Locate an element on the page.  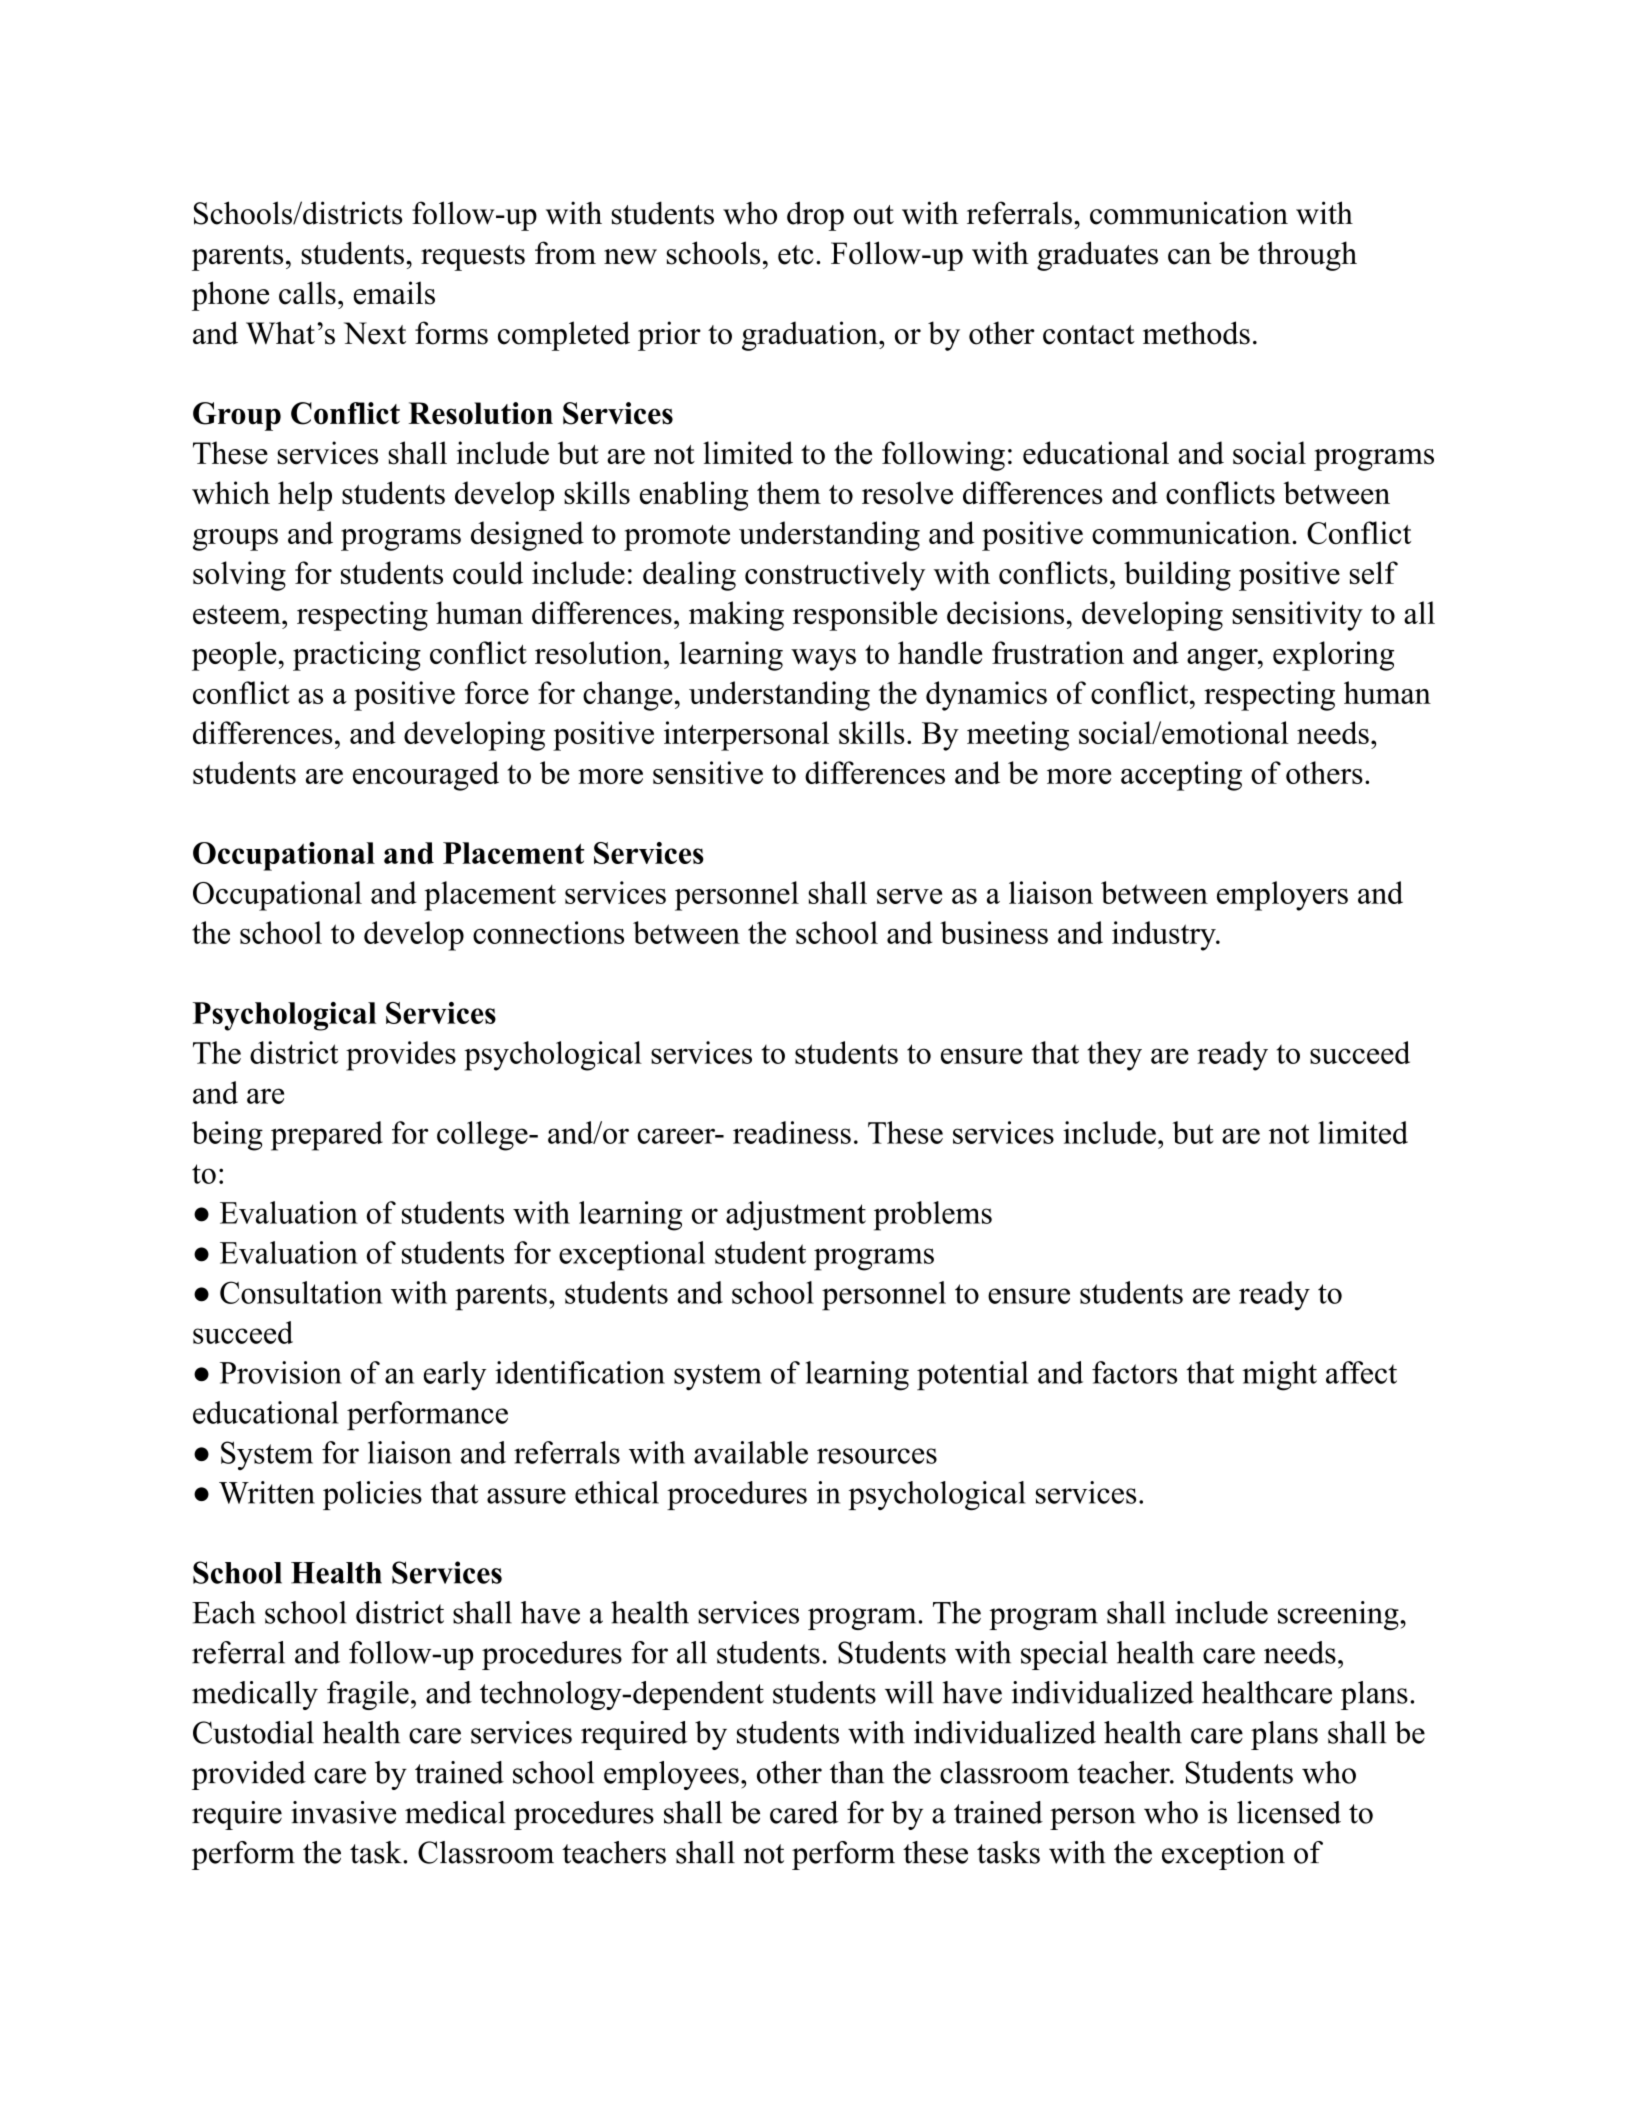
might is located at coordinates (1279, 1376).
